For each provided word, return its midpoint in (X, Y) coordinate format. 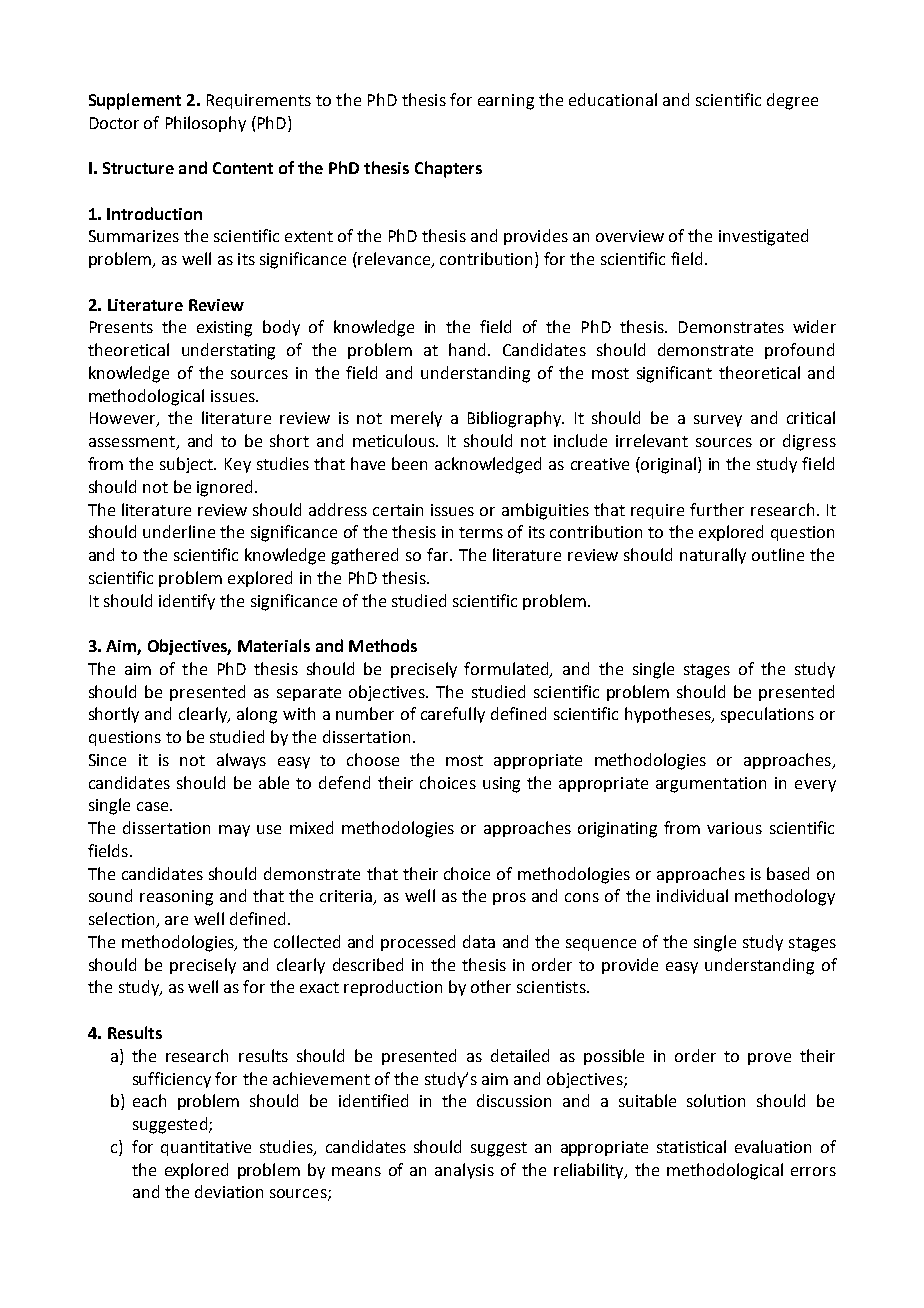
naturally (713, 556)
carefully (453, 715)
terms (481, 532)
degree (792, 101)
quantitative (206, 1148)
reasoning (176, 898)
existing (224, 329)
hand (467, 349)
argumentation (711, 785)
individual (692, 895)
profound (799, 351)
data (479, 941)
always (241, 761)
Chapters (448, 169)
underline (179, 531)
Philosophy (206, 124)
